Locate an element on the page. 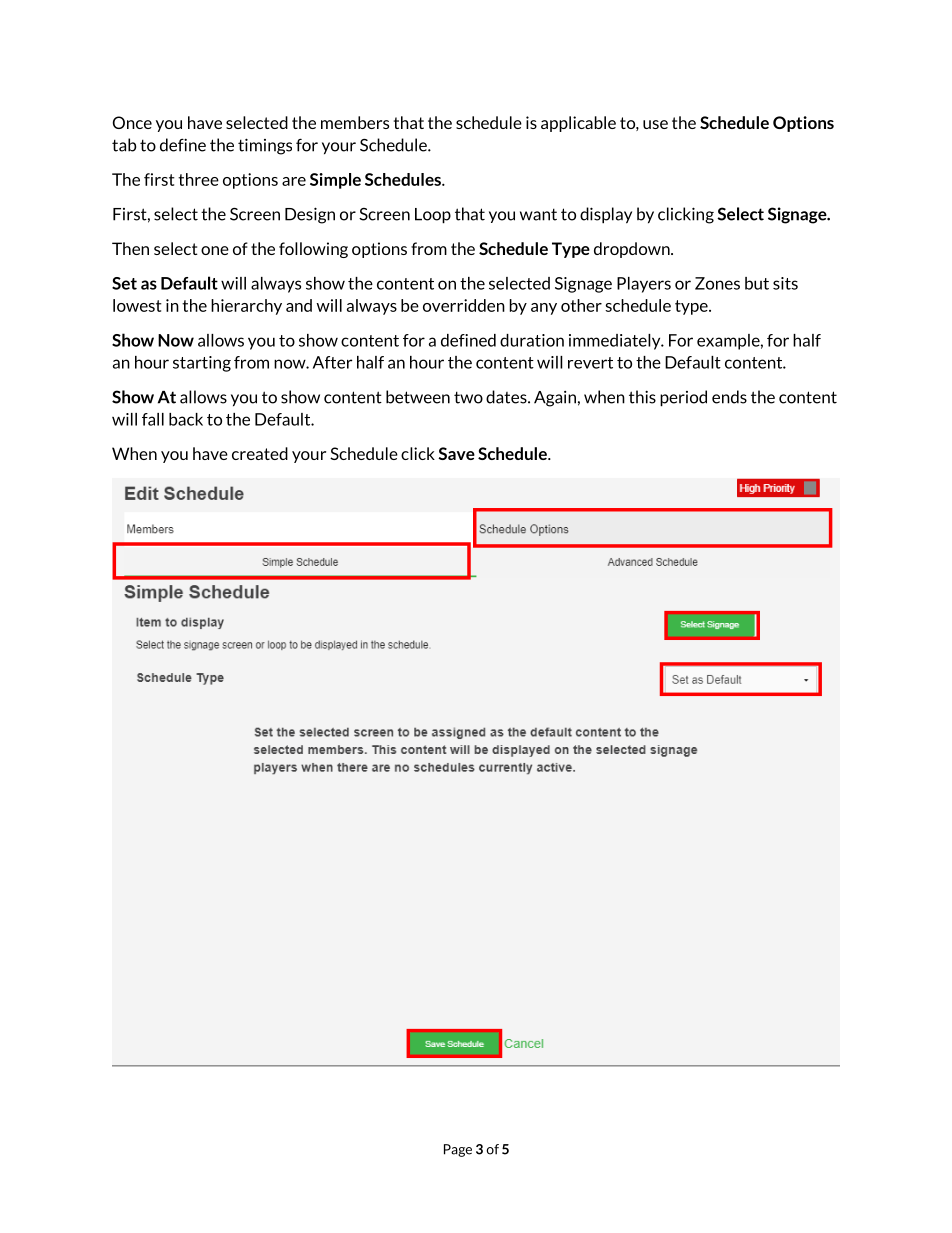 This document has height=1233, width=952. fall is located at coordinates (153, 419).
